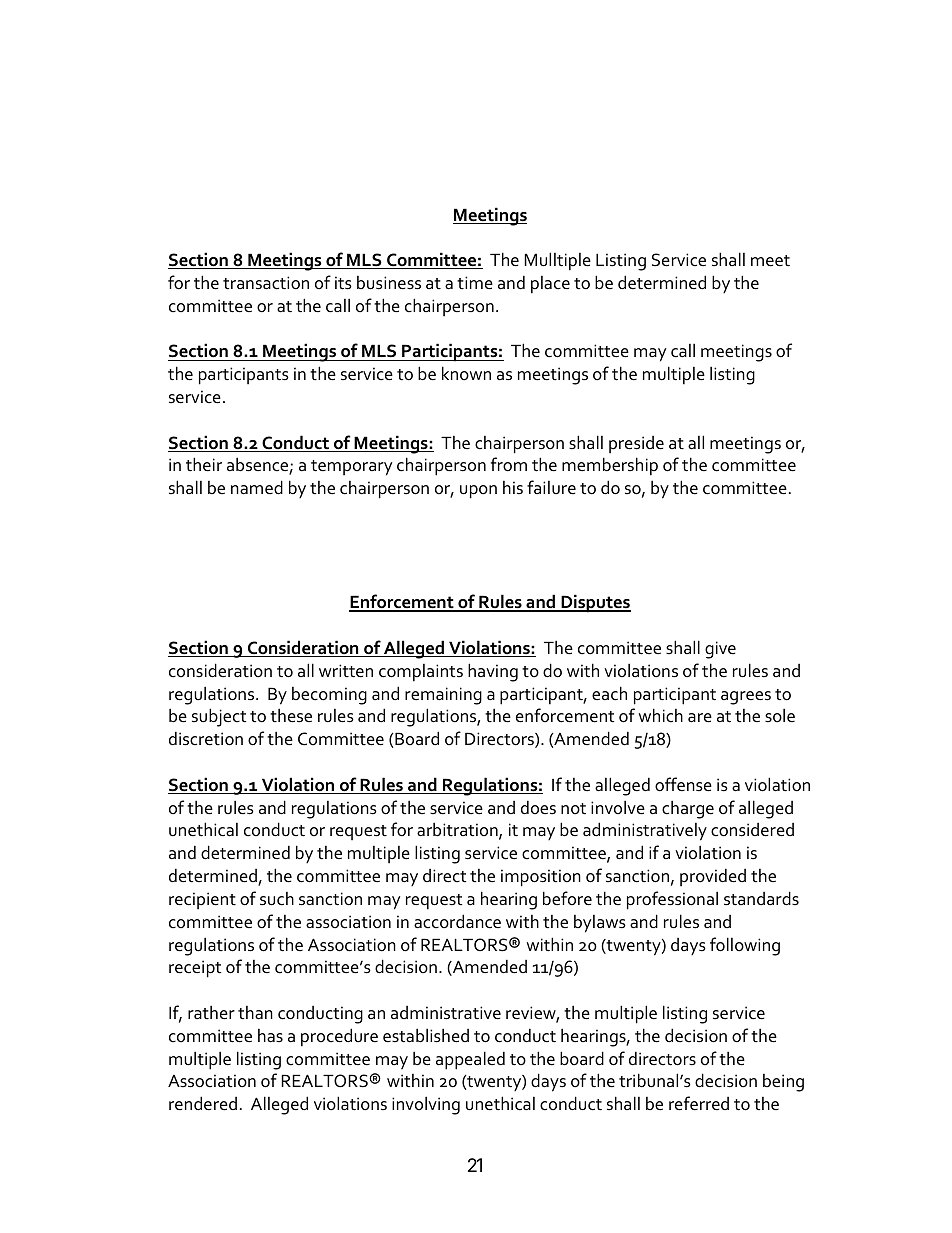  Describe the element at coordinates (699, 1103) in the image. I see `referred` at that location.
